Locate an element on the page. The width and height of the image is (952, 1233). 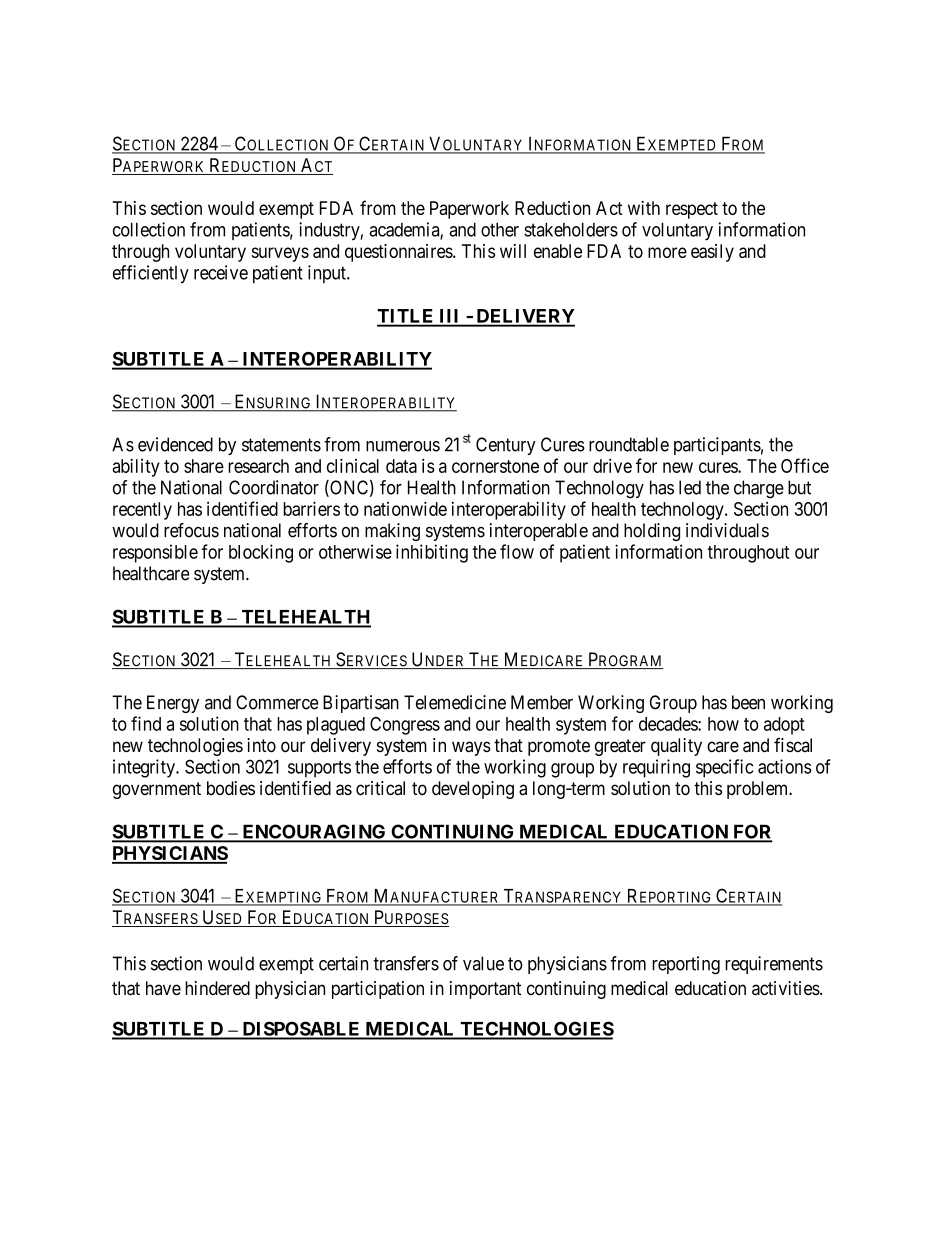
specific is located at coordinates (724, 768).
